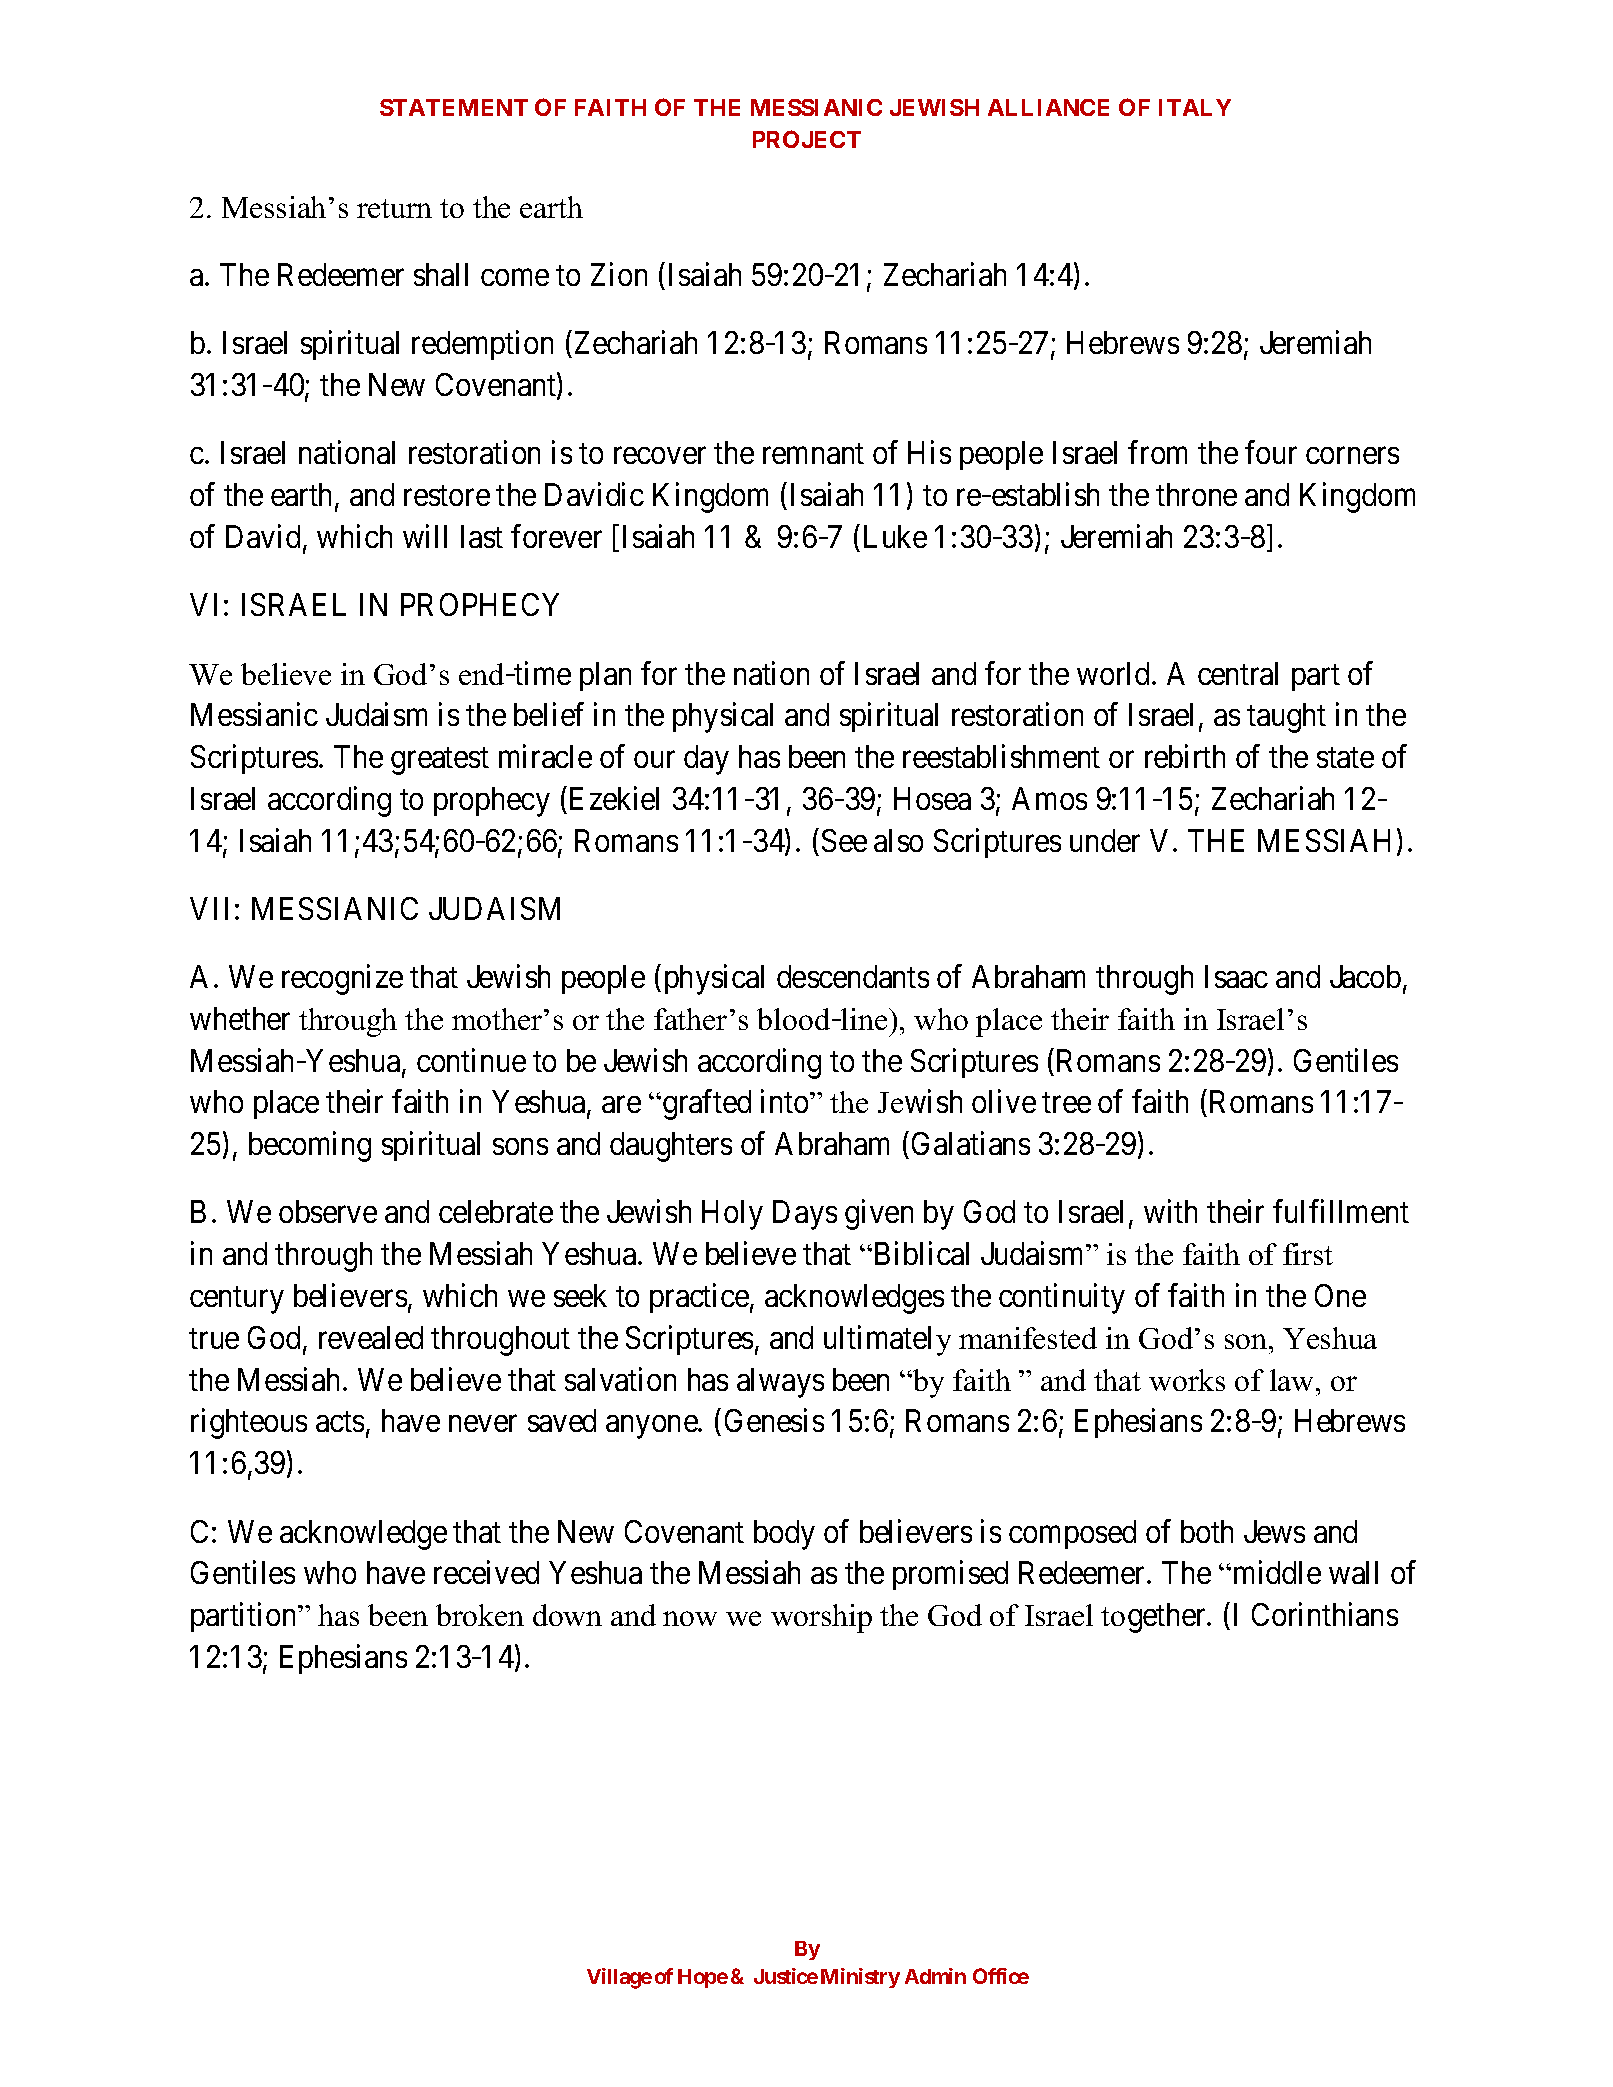 The height and width of the screenshot is (2087, 1613). I want to click on return, so click(394, 208).
